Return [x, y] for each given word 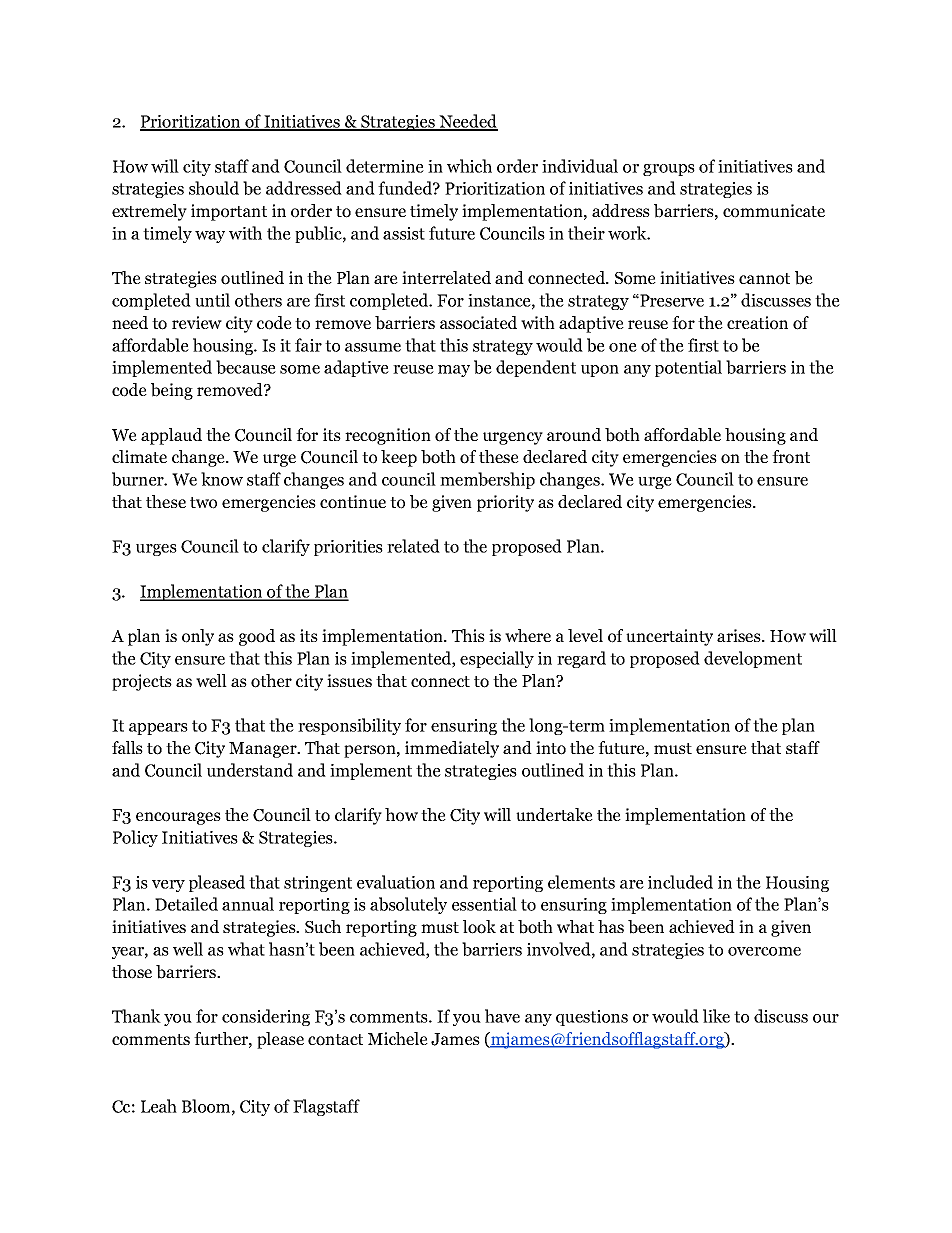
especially [497, 659]
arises [740, 635]
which [469, 166]
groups [669, 170]
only [198, 637]
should [214, 188]
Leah [159, 1106]
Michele [398, 1038]
